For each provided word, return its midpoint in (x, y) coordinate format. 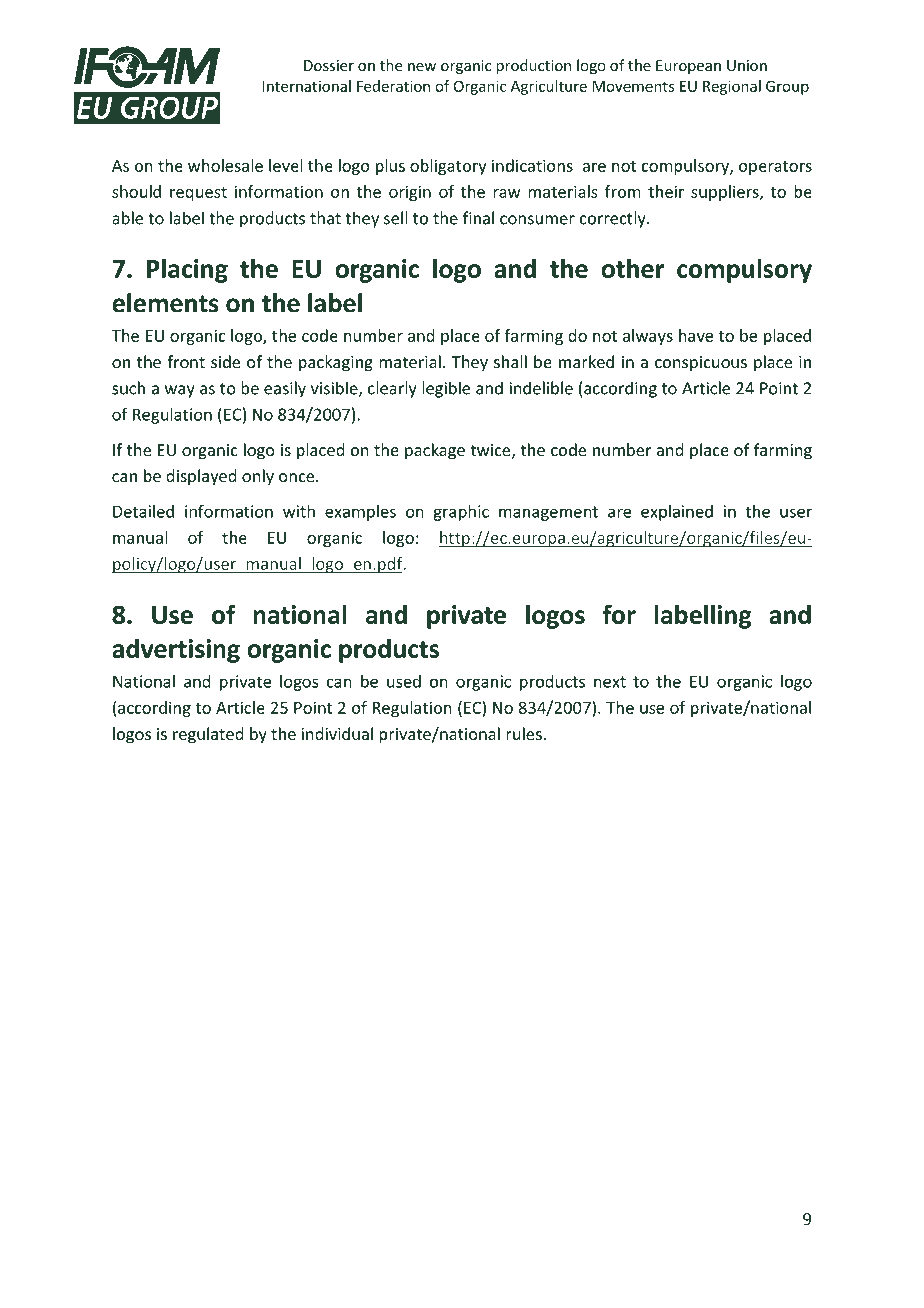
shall (510, 362)
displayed (201, 477)
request (198, 194)
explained (677, 513)
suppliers (726, 193)
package (435, 451)
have (696, 335)
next (610, 682)
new (422, 67)
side (225, 362)
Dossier (329, 66)
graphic (461, 512)
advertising (176, 650)
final (478, 218)
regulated (208, 735)
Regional (732, 87)
